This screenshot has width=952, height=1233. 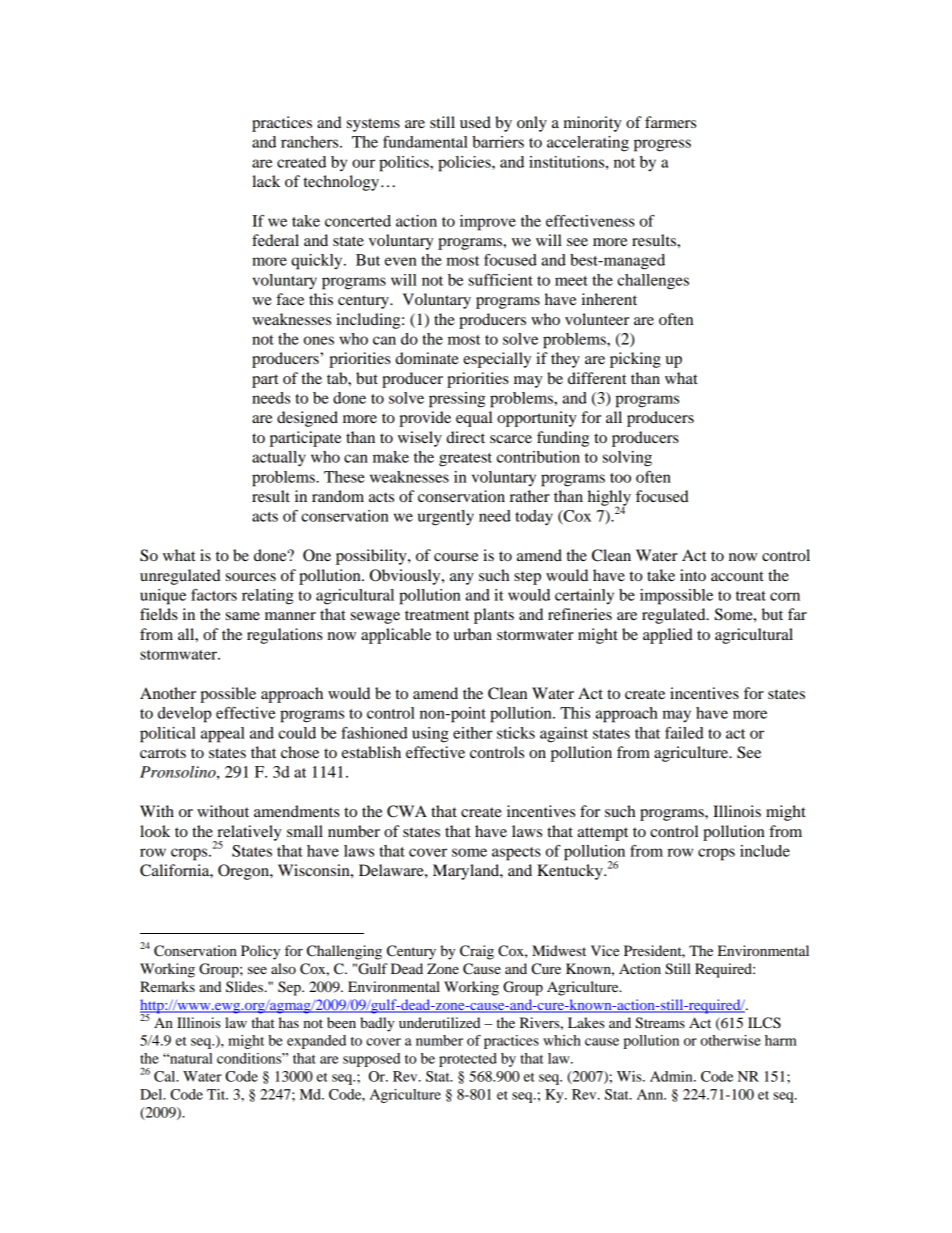 I want to click on develop, so click(x=184, y=715).
